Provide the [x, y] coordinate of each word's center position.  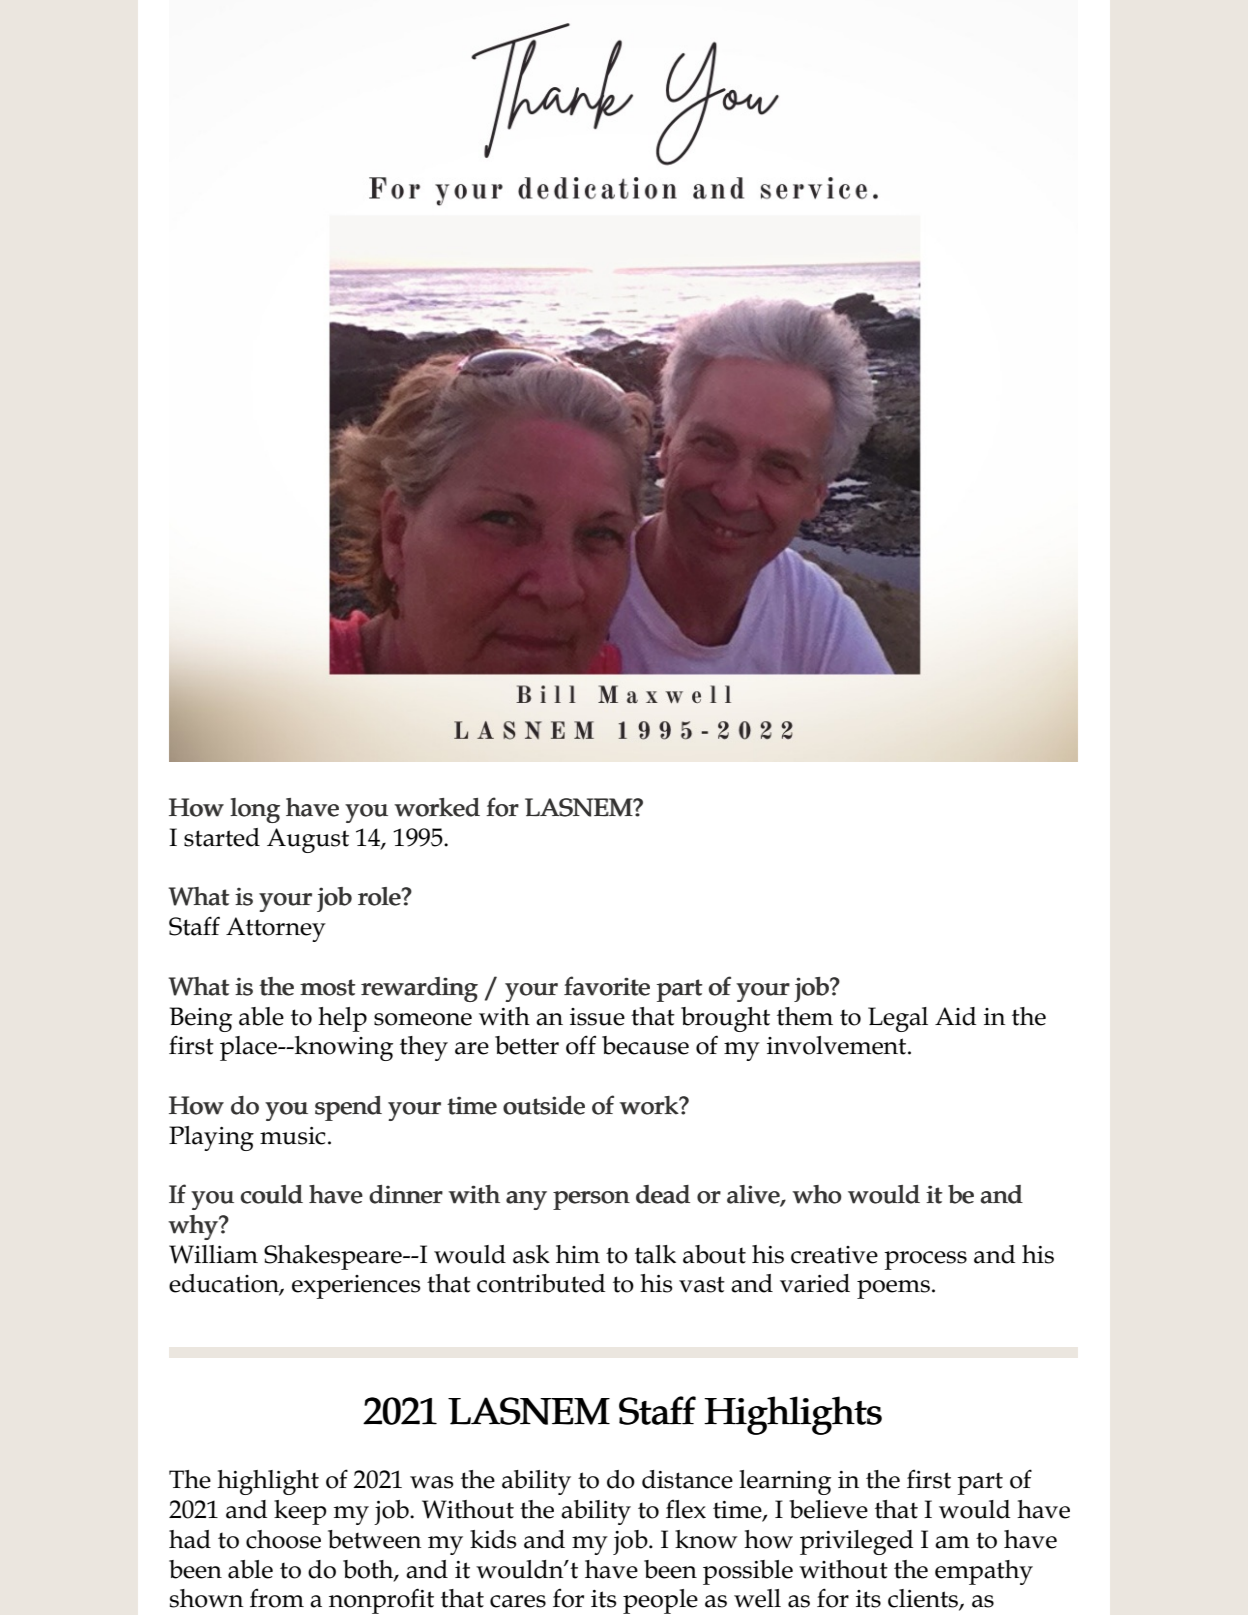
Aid [955, 1016]
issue [597, 1017]
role [380, 896]
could [272, 1194]
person [591, 1200]
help [342, 1019]
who [817, 1194]
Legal [898, 1019]
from [277, 1598]
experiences [356, 1287]
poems [893, 1289]
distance [687, 1479]
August [308, 840]
